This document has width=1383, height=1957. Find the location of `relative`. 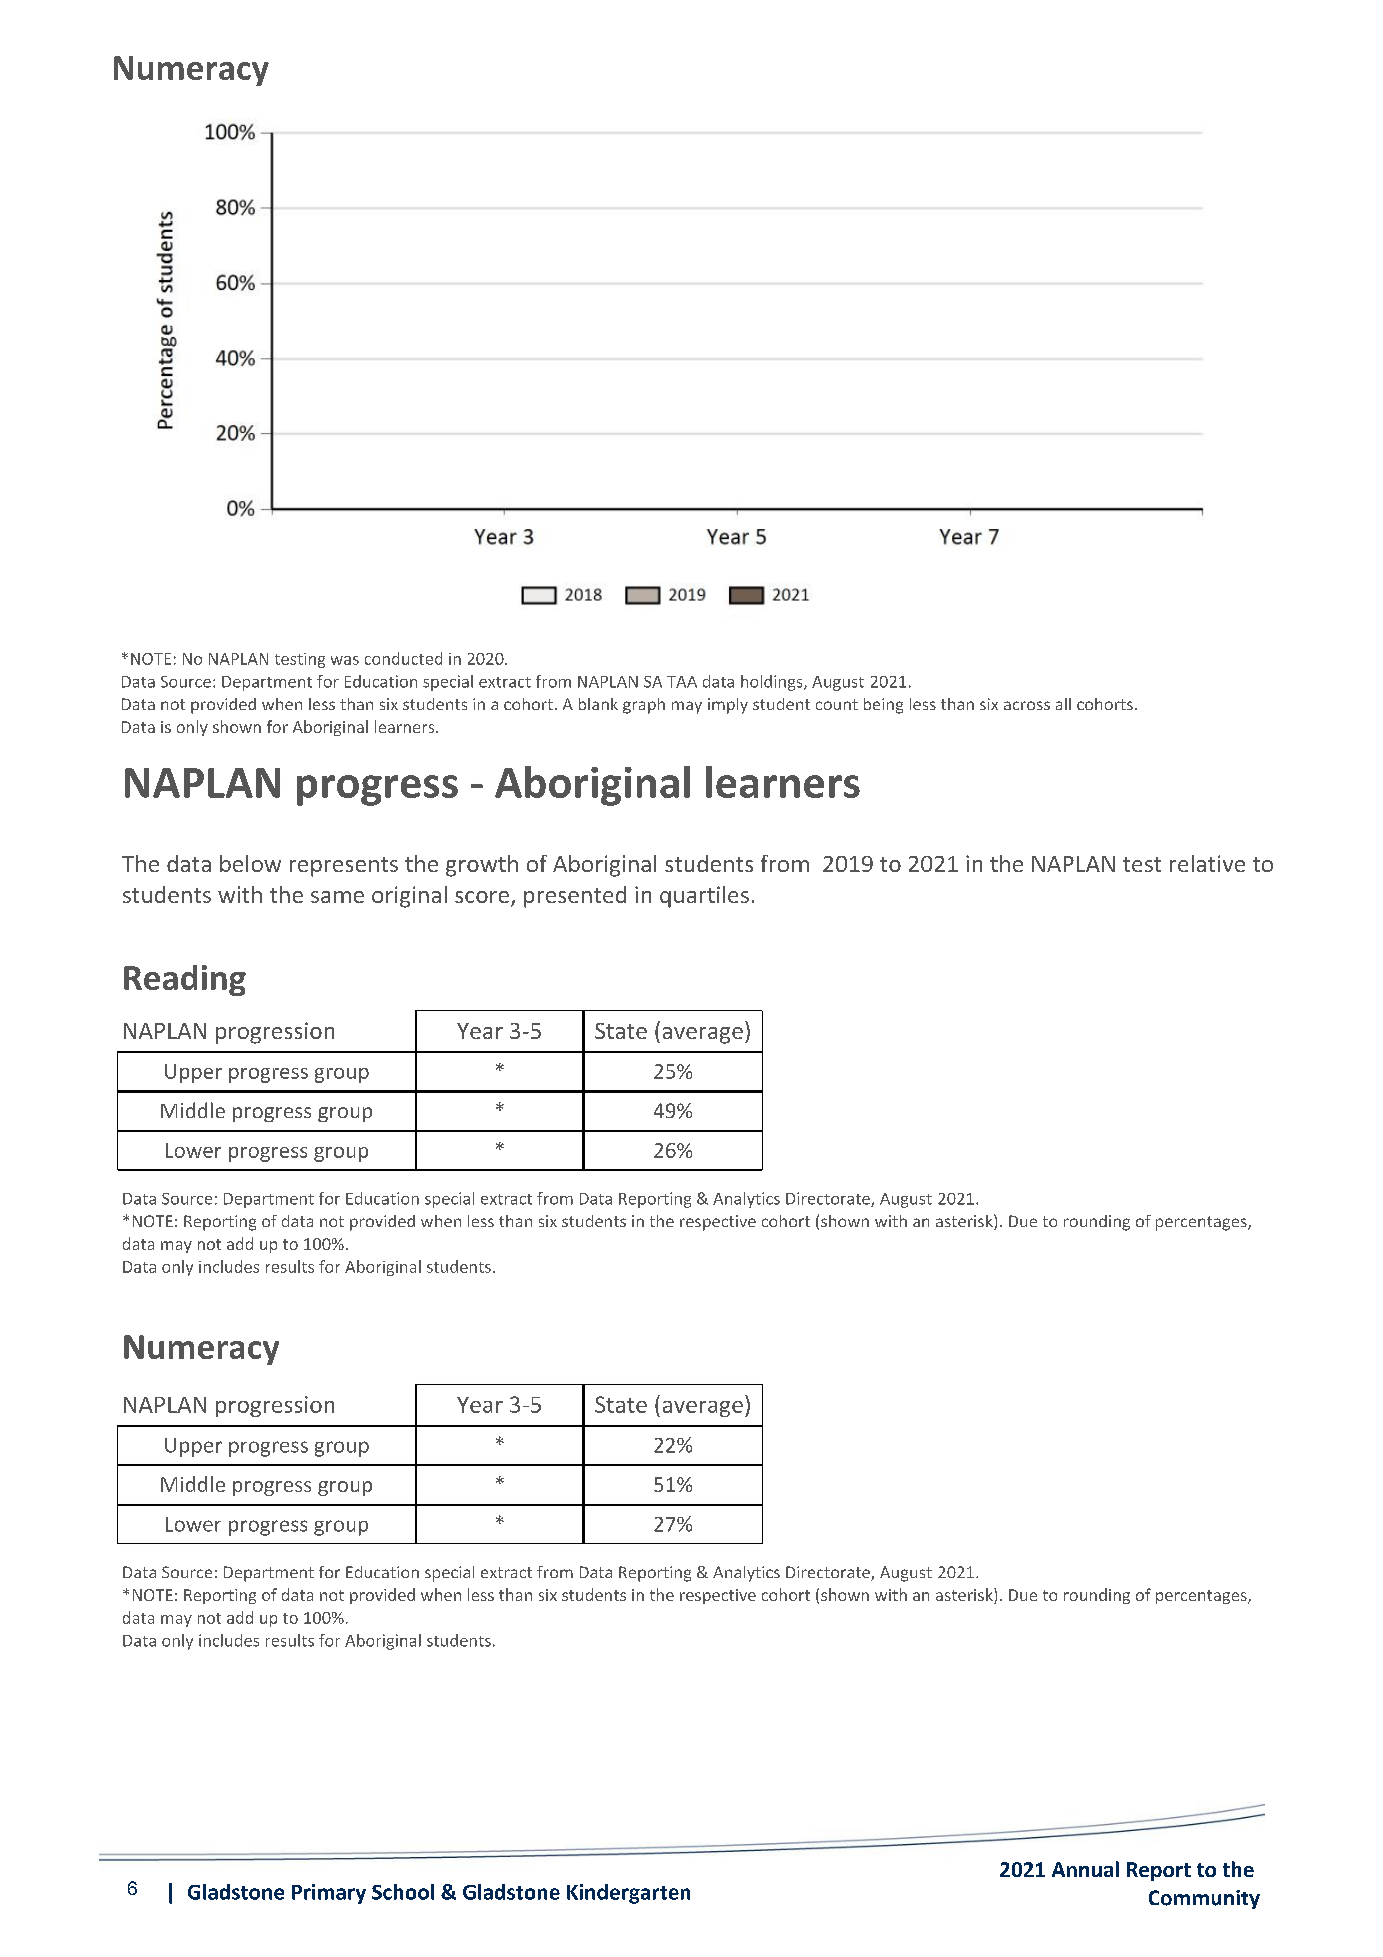

relative is located at coordinates (1207, 863).
